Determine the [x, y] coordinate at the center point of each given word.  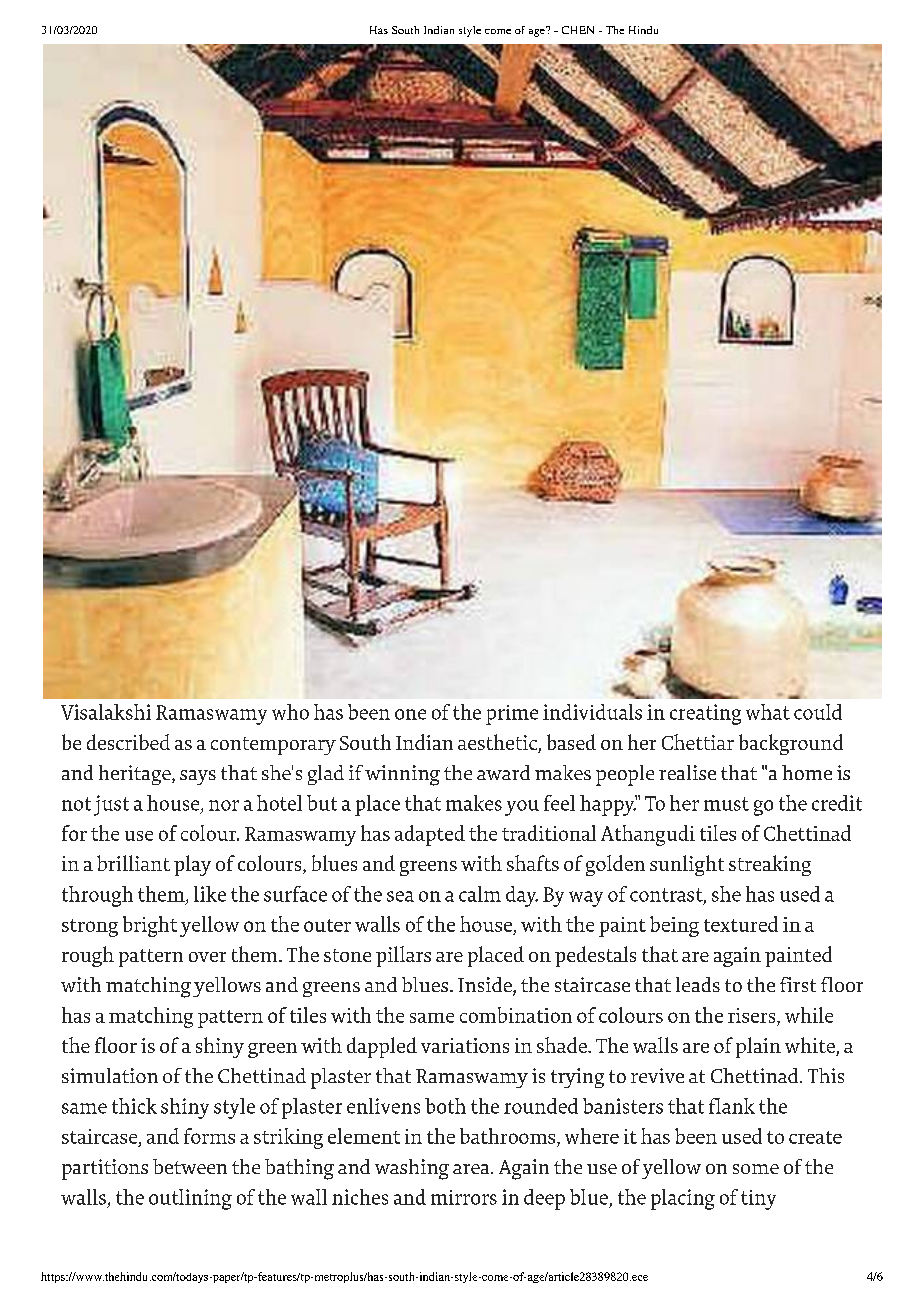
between [190, 1166]
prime [512, 715]
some [756, 1169]
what [768, 712]
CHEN [578, 30]
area [472, 1169]
